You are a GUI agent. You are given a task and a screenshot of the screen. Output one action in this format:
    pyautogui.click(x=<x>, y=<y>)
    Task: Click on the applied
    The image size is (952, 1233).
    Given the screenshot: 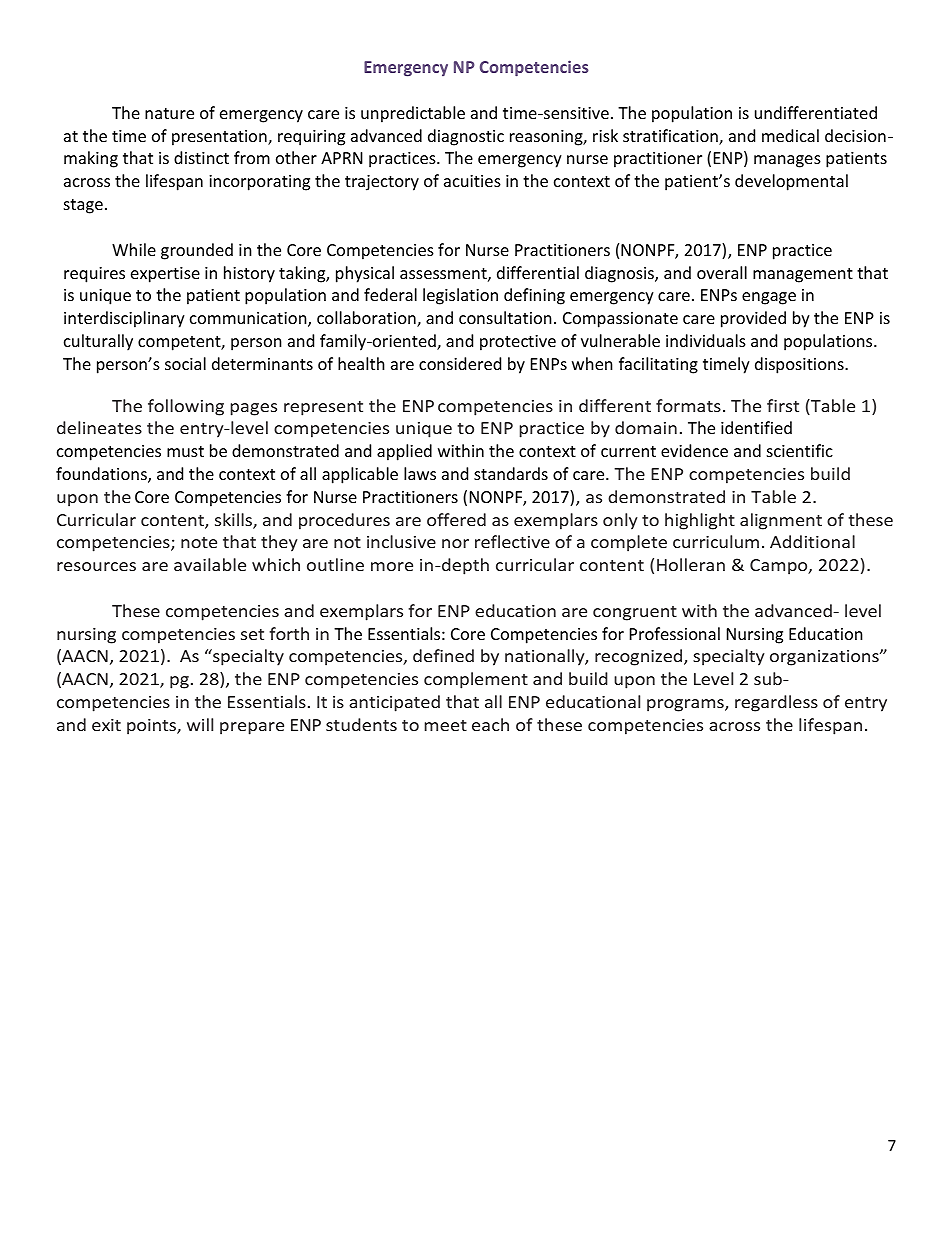 What is the action you would take?
    pyautogui.click(x=404, y=452)
